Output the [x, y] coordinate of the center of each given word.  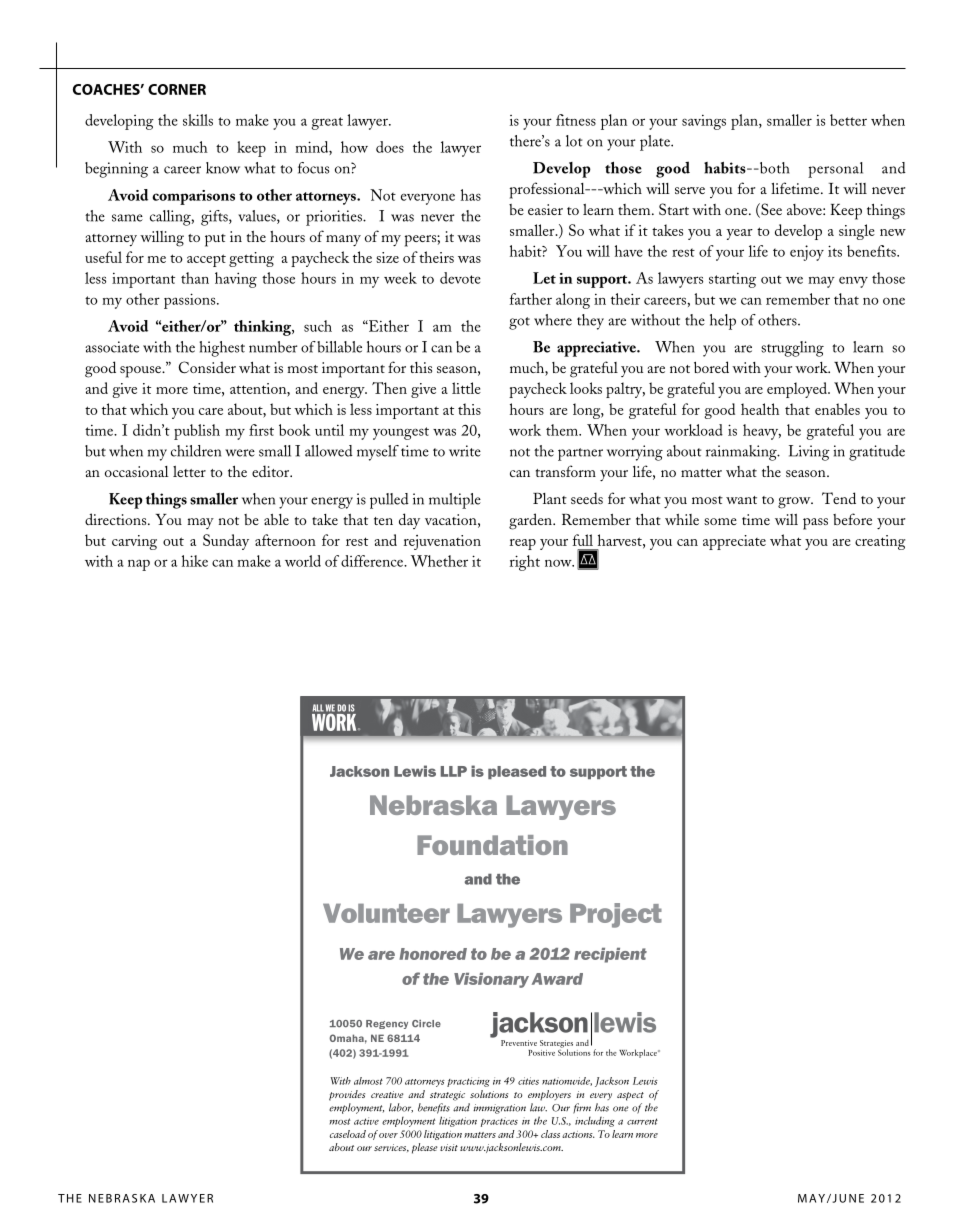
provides [347, 1095]
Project [616, 915]
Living [809, 453]
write [465, 451]
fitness [576, 120]
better [848, 120]
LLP [454, 771]
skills [198, 120]
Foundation [492, 845]
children [196, 451]
